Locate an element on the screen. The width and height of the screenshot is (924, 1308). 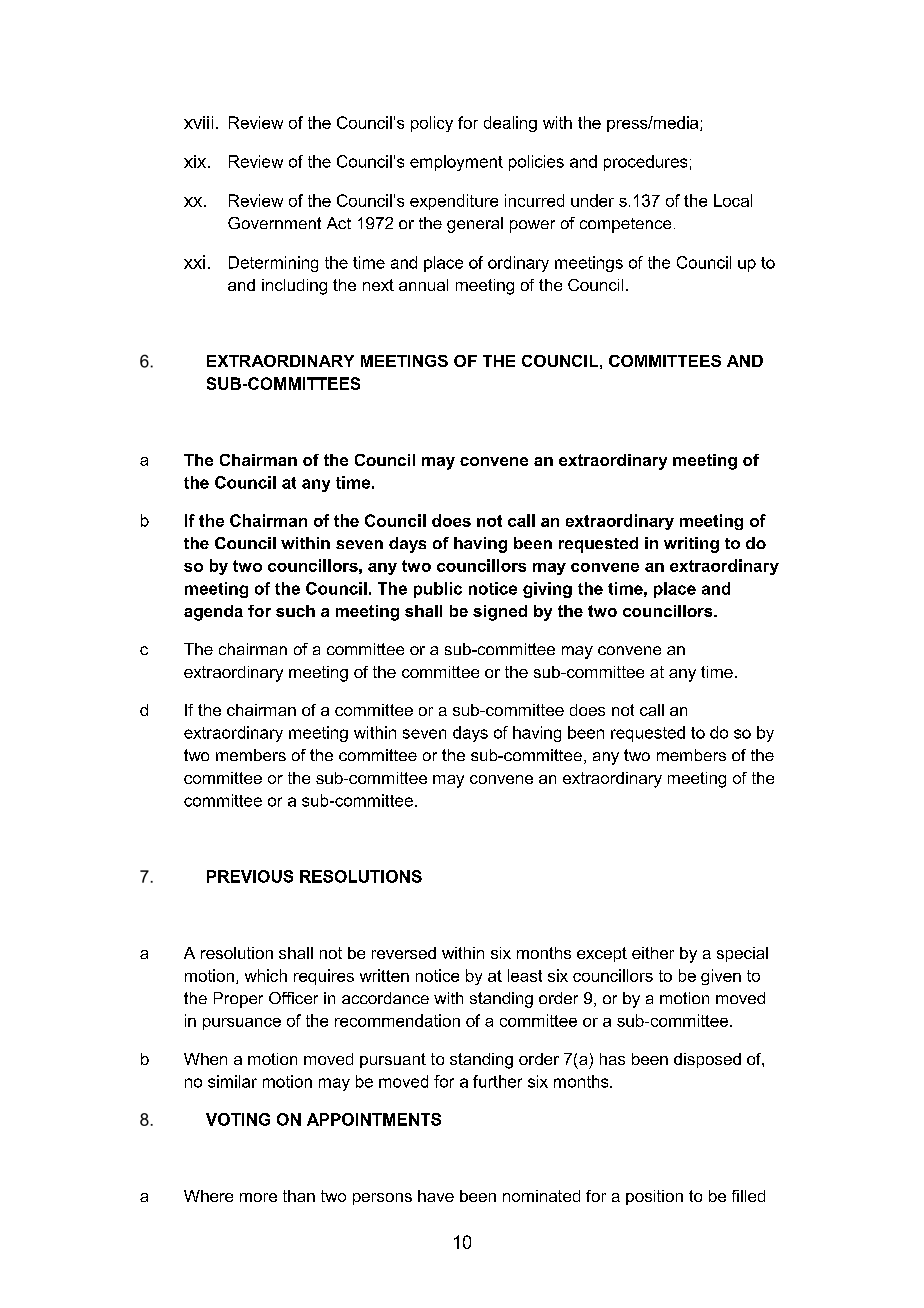
writing is located at coordinates (691, 545).
